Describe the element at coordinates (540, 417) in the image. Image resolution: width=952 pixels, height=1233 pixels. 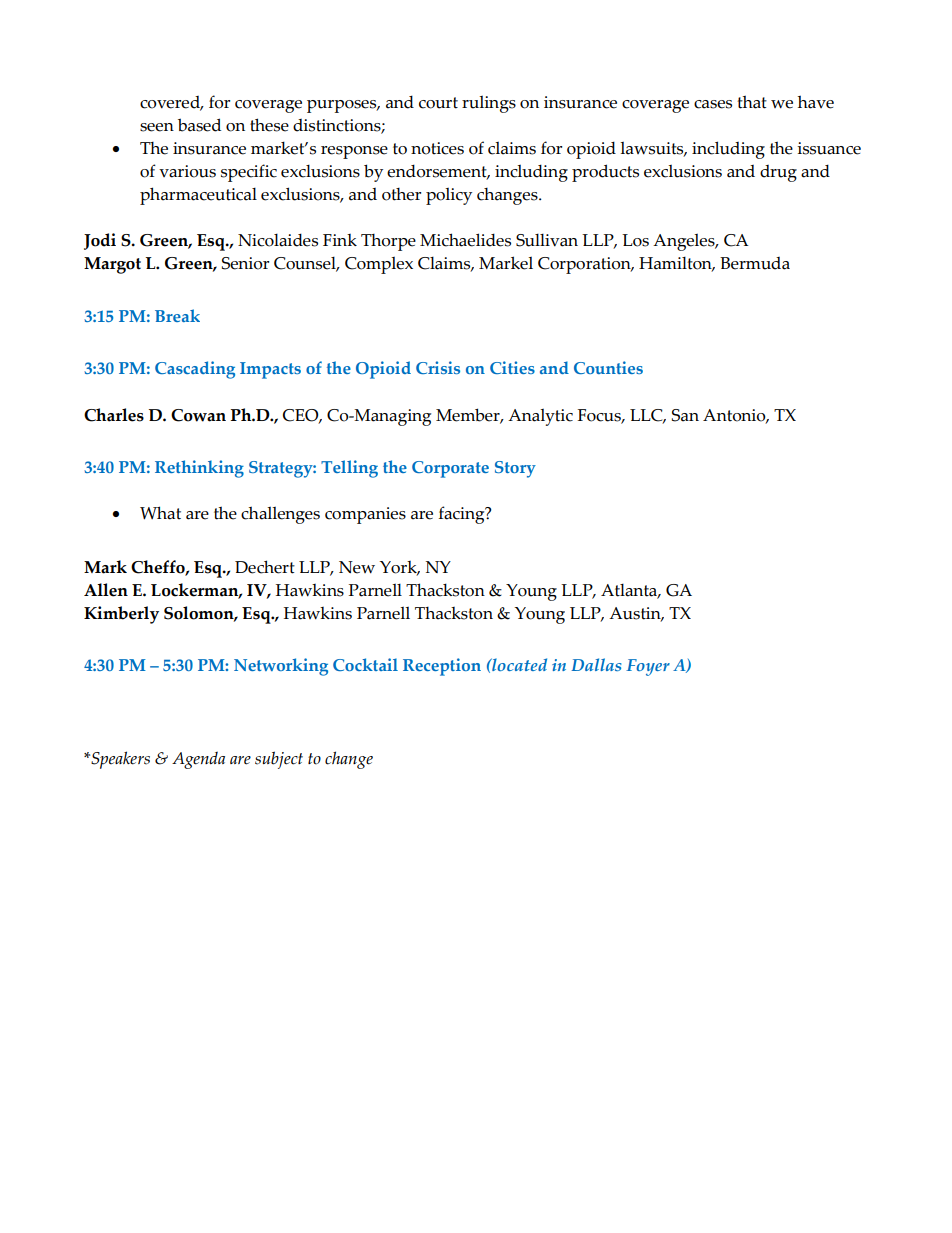
I see `Analytic` at that location.
